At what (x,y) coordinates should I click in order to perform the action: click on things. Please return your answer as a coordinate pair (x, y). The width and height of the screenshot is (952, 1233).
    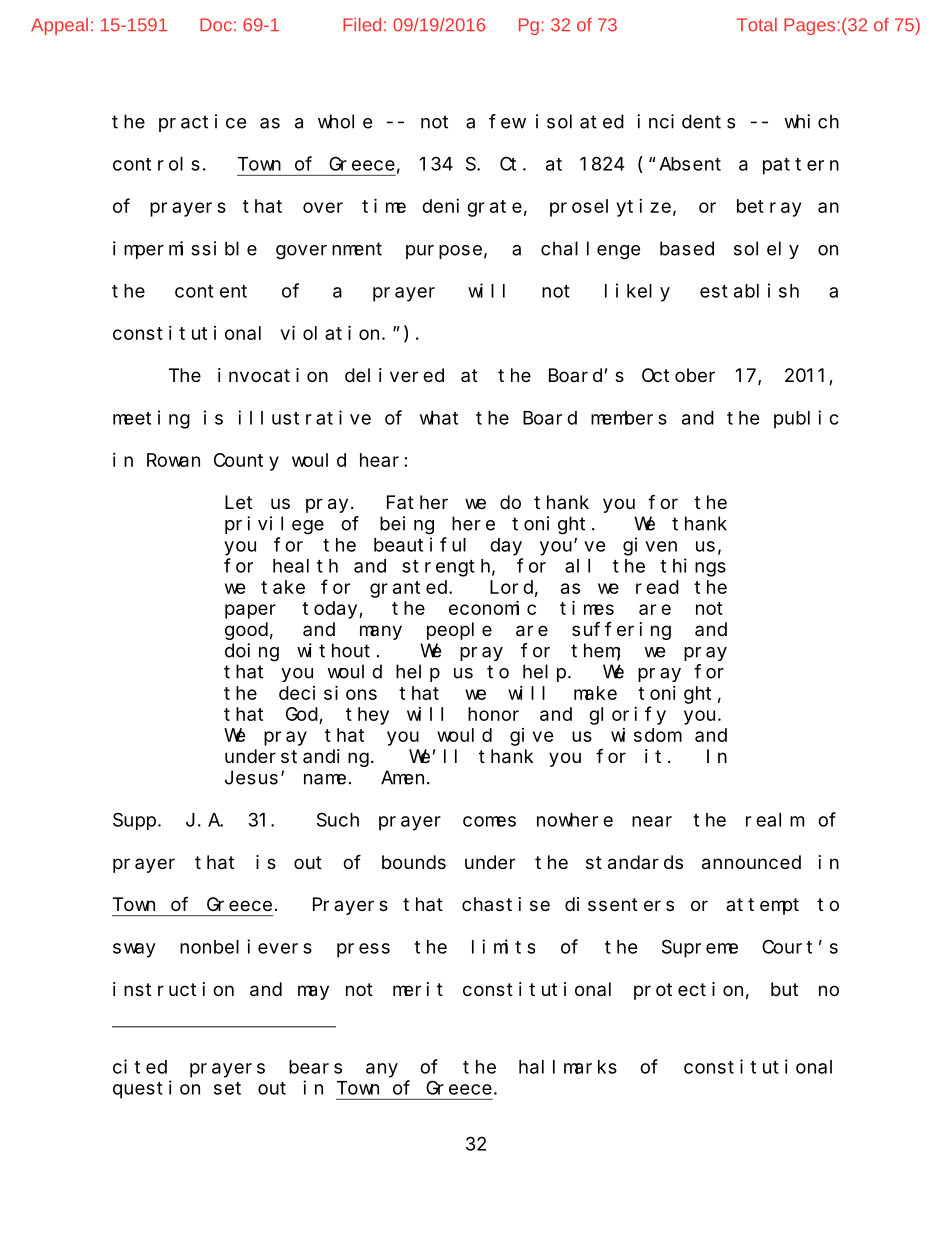
    Looking at the image, I should click on (693, 567).
